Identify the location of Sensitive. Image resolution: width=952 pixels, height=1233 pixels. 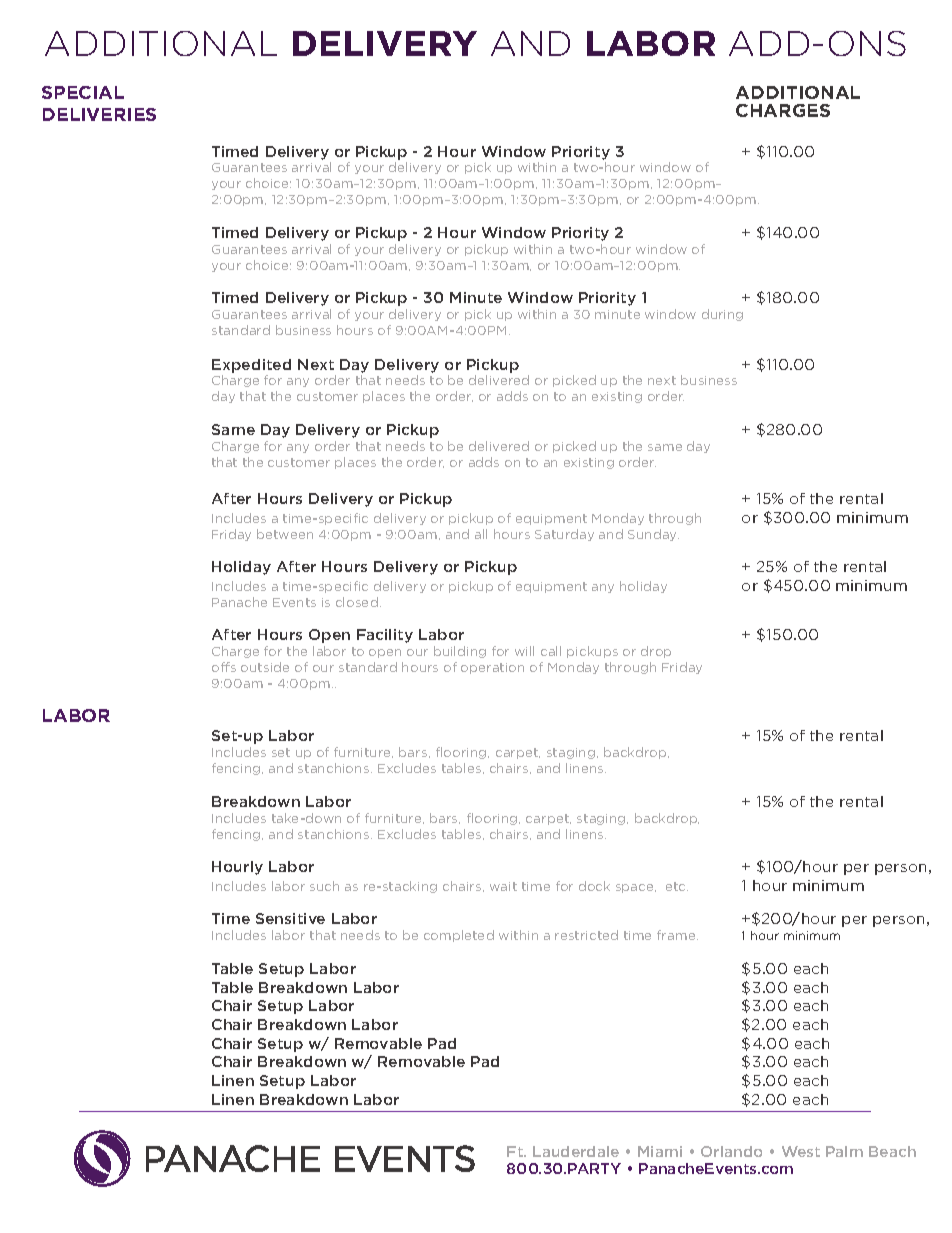
(290, 918).
